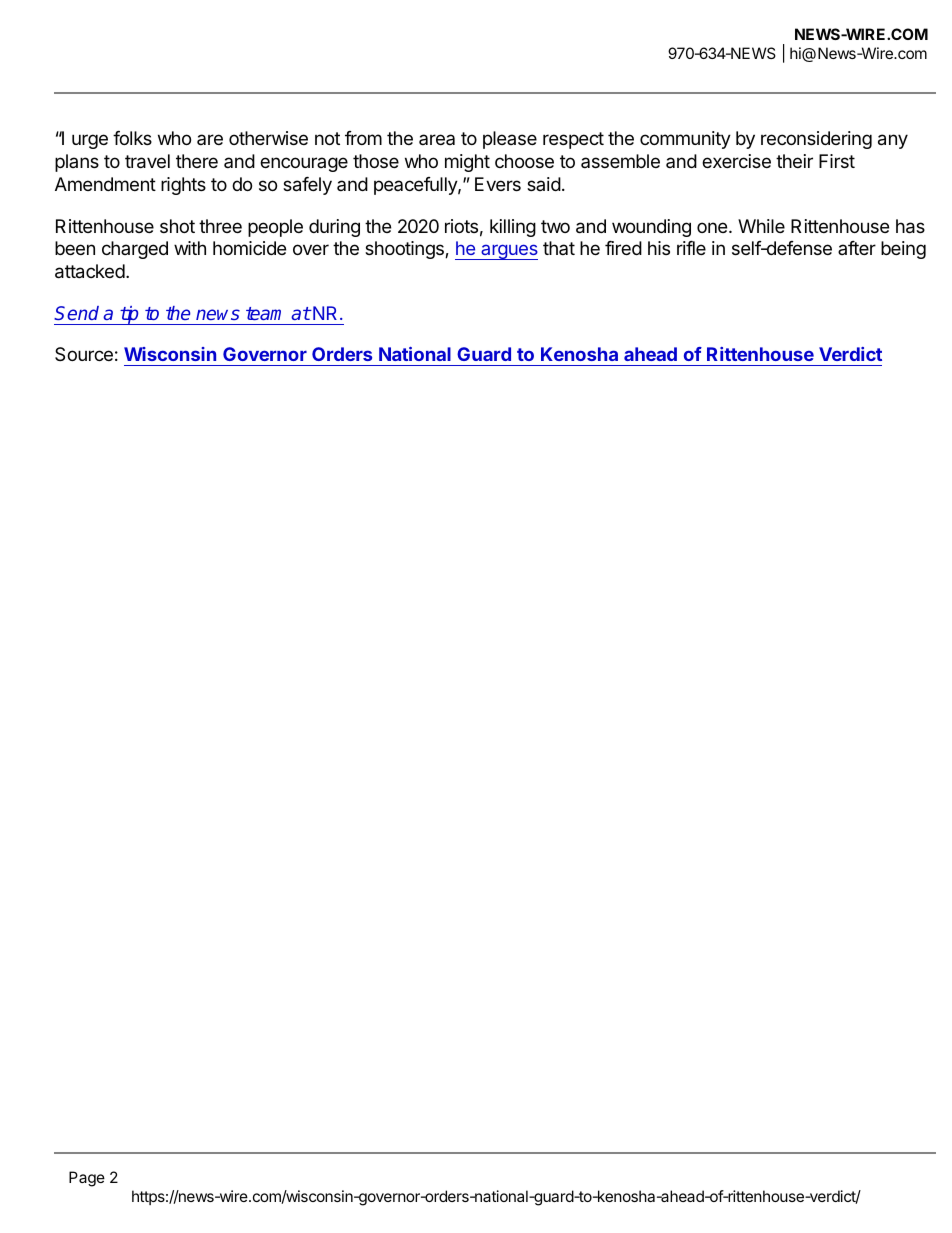  Describe the element at coordinates (197, 161) in the screenshot. I see `there` at that location.
